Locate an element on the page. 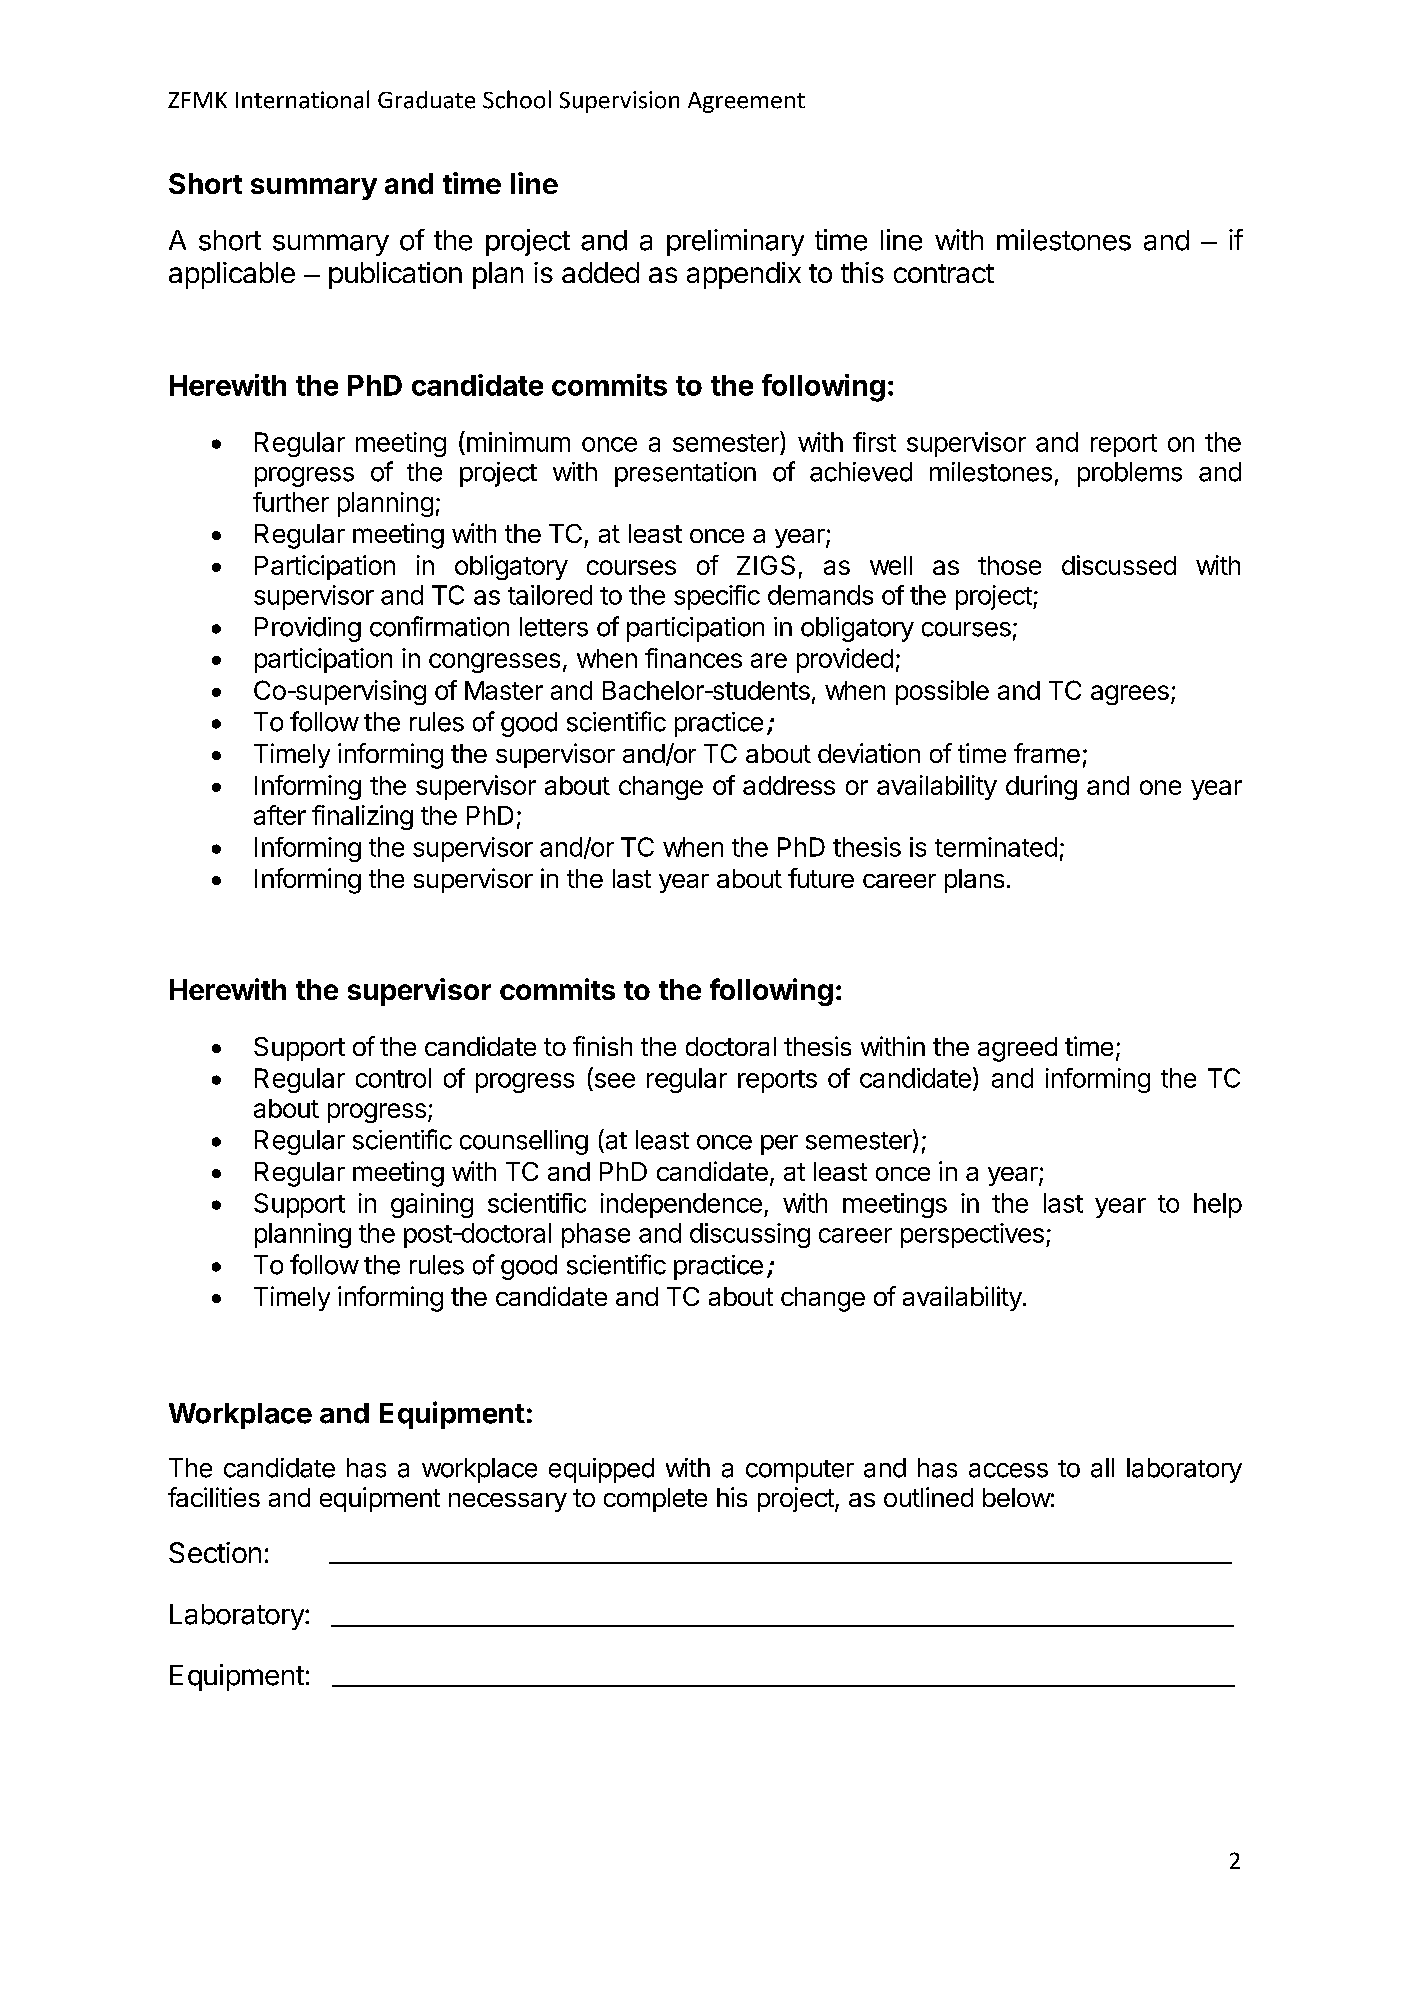 This page has height=1992, width=1409. International is located at coordinates (302, 99).
